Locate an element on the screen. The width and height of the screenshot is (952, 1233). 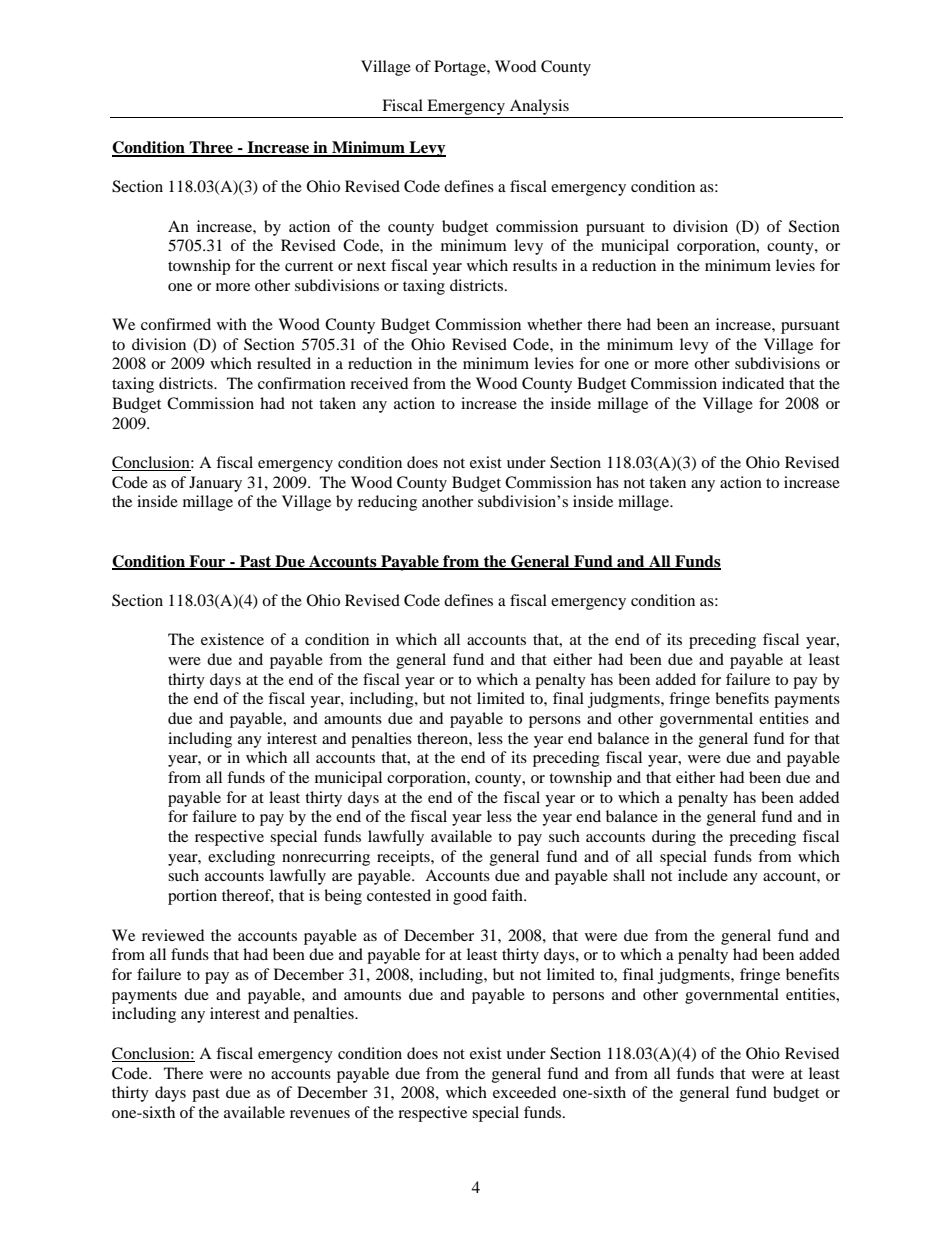
Analysis is located at coordinates (539, 108).
